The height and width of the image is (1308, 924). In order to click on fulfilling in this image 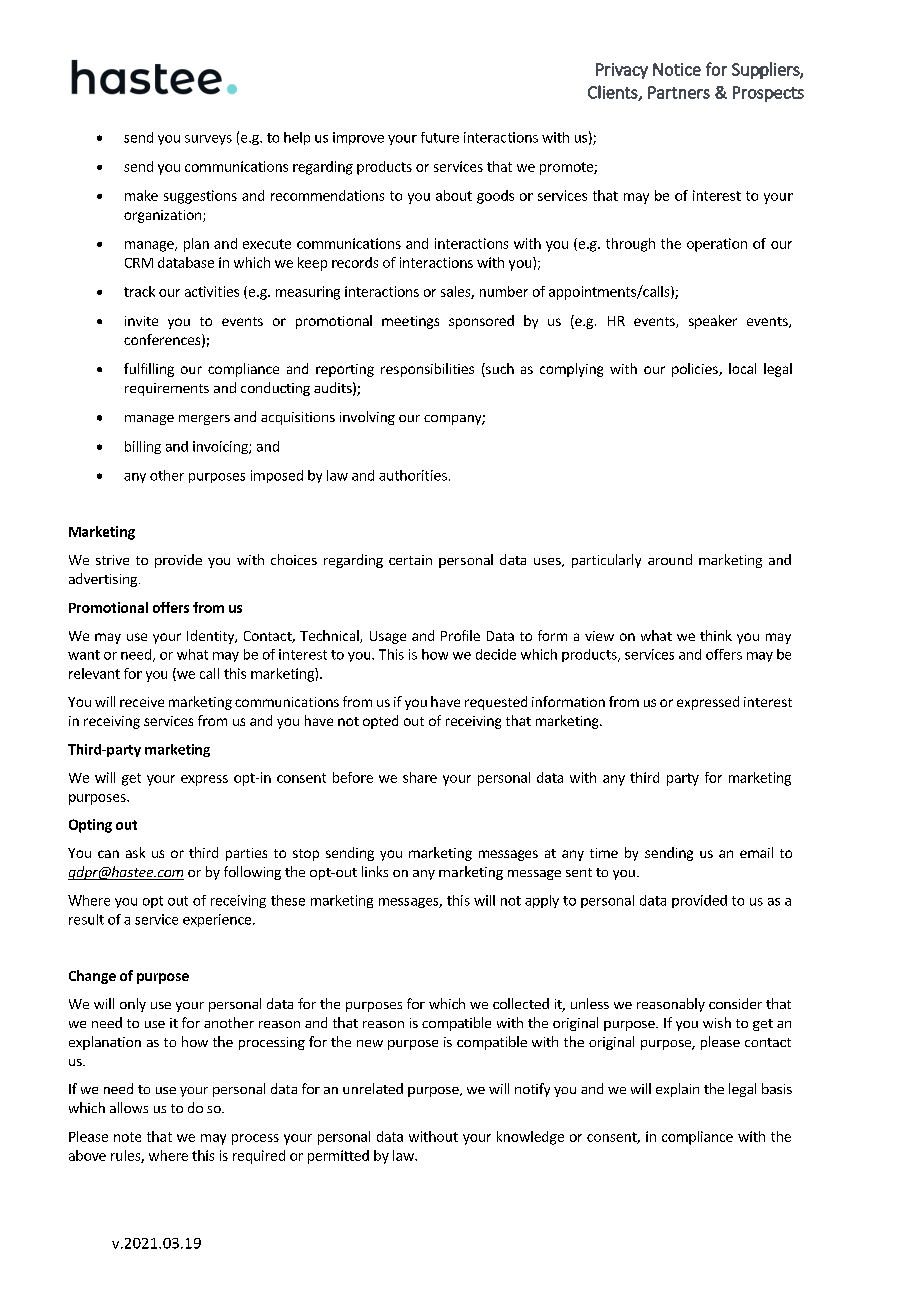, I will do `click(149, 370)`.
